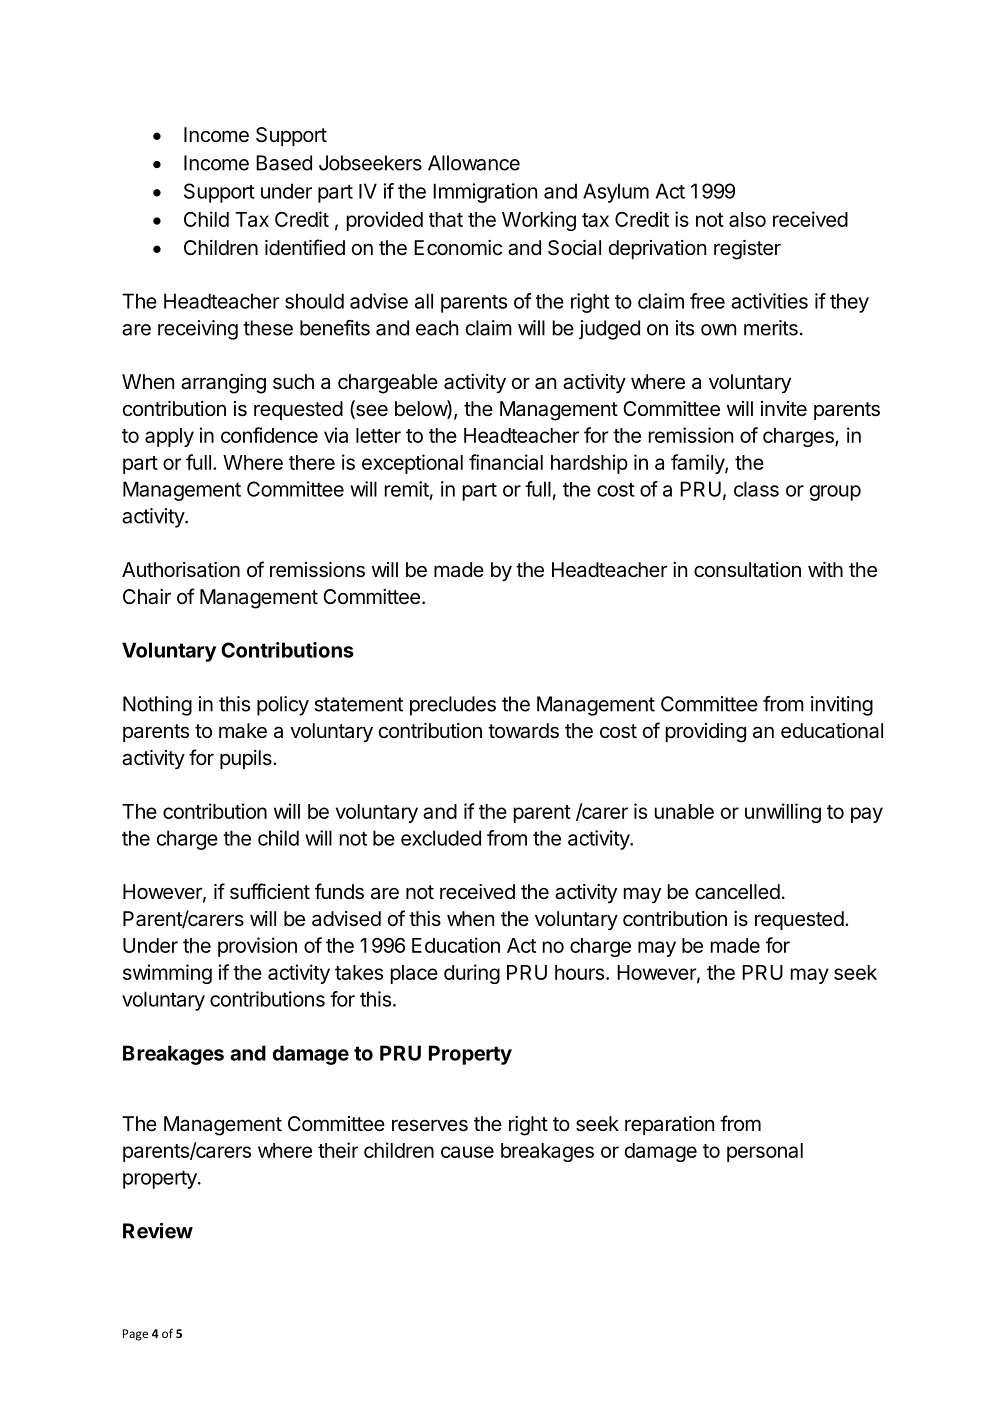  Describe the element at coordinates (269, 435) in the screenshot. I see `confidence` at that location.
